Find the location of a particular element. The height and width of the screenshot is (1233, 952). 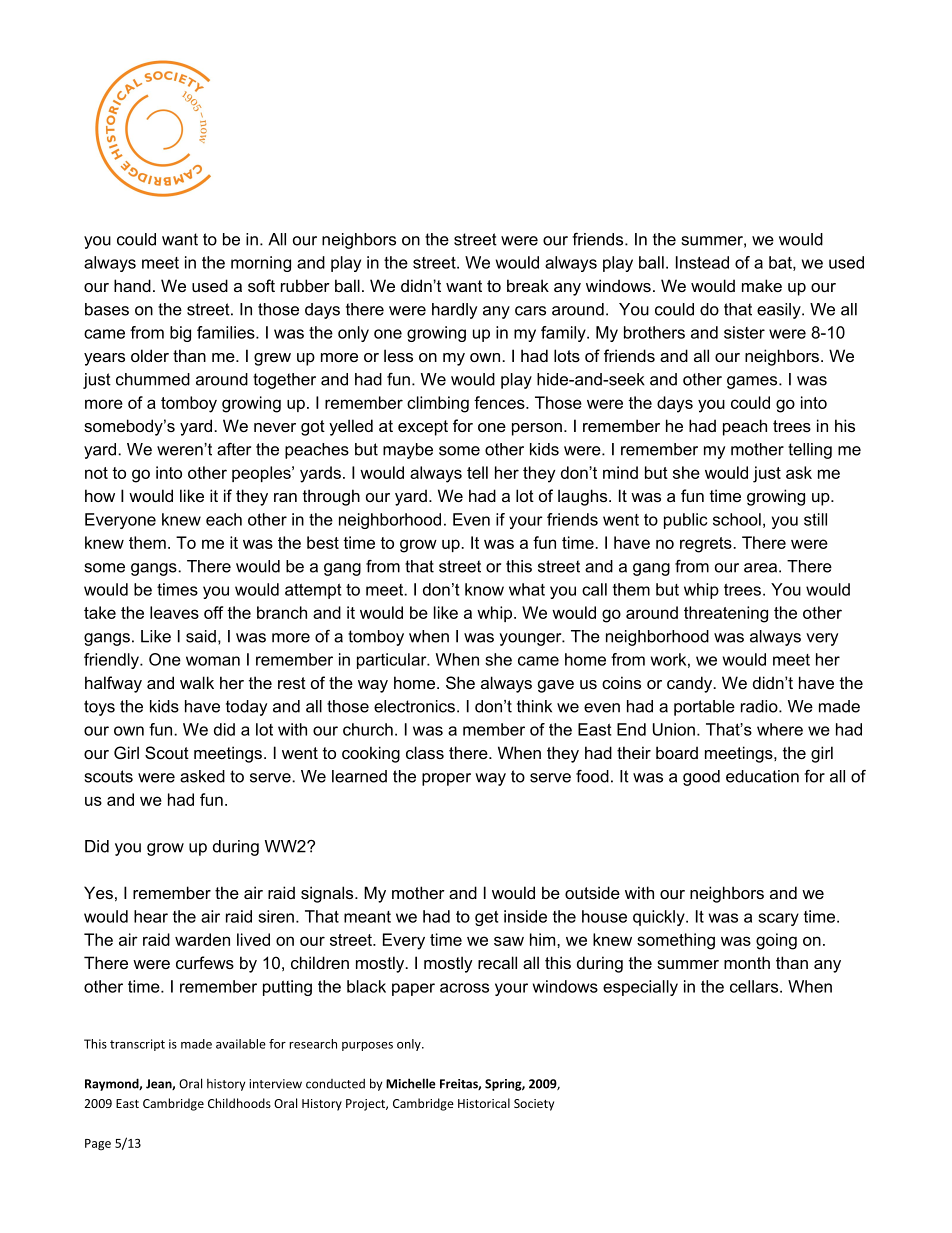

Childhoods is located at coordinates (239, 1103).
